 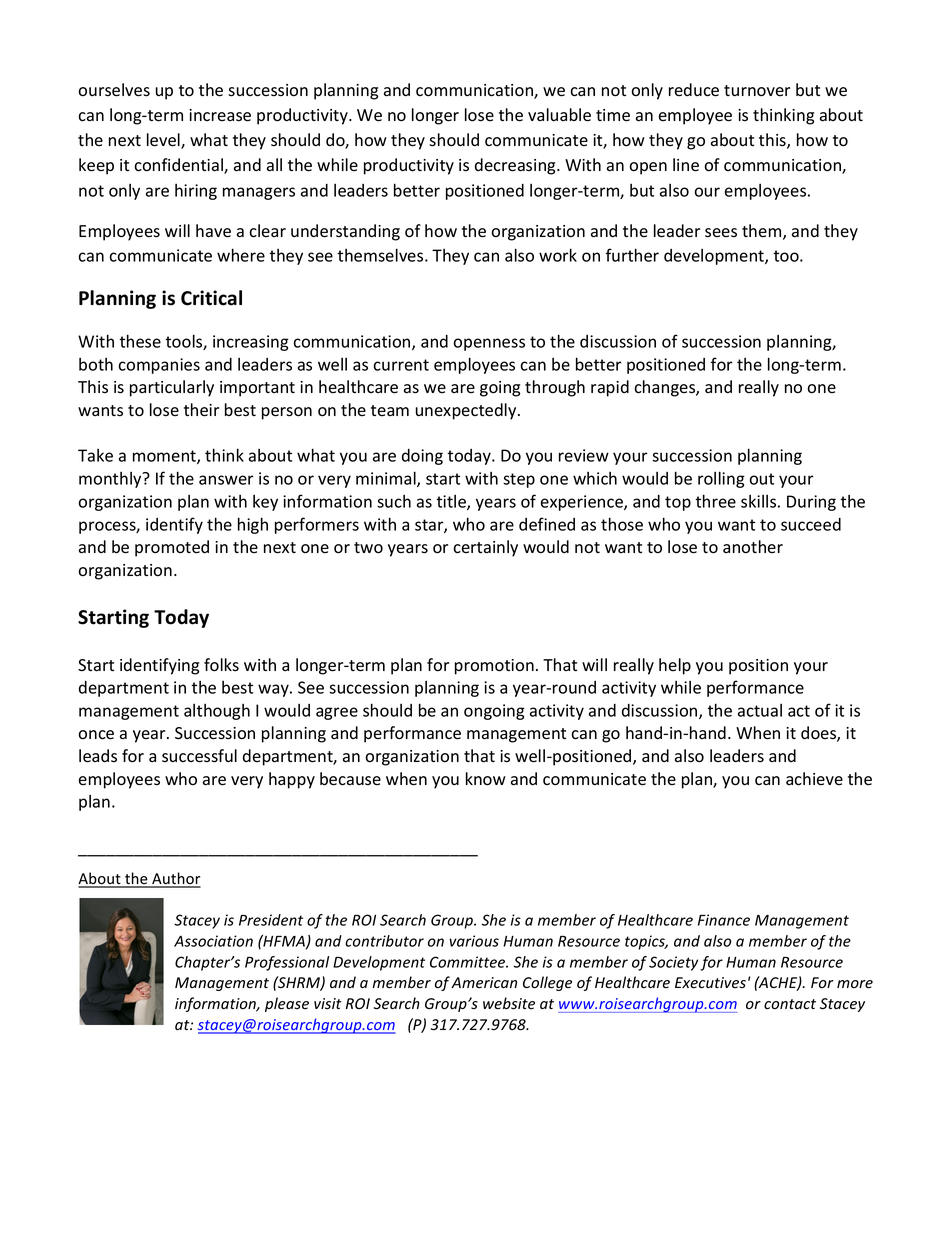 What do you see at coordinates (484, 983) in the page?
I see `American` at bounding box center [484, 983].
